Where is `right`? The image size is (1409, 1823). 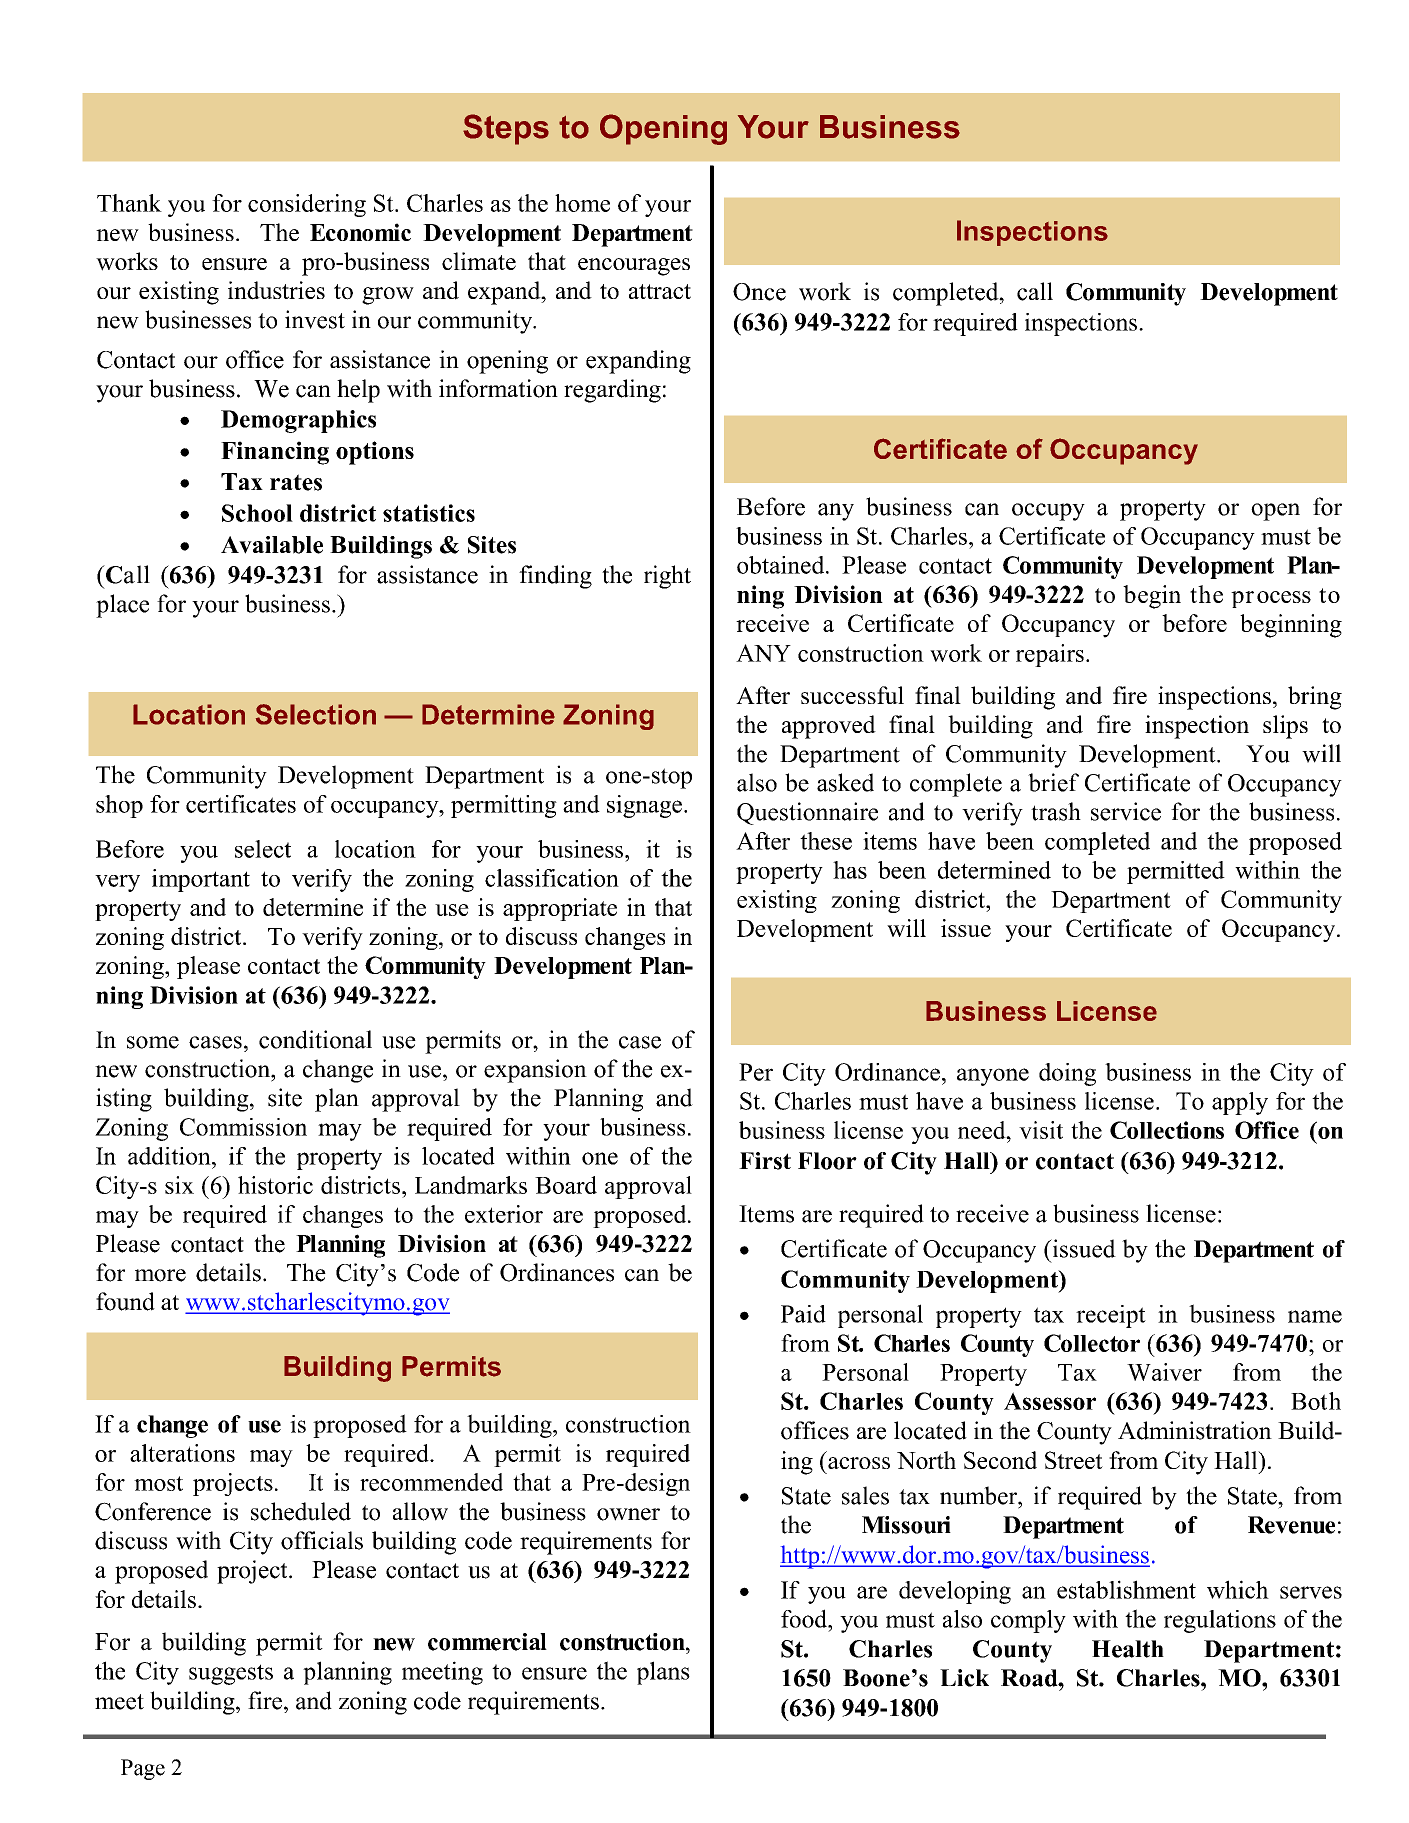 right is located at coordinates (667, 577).
